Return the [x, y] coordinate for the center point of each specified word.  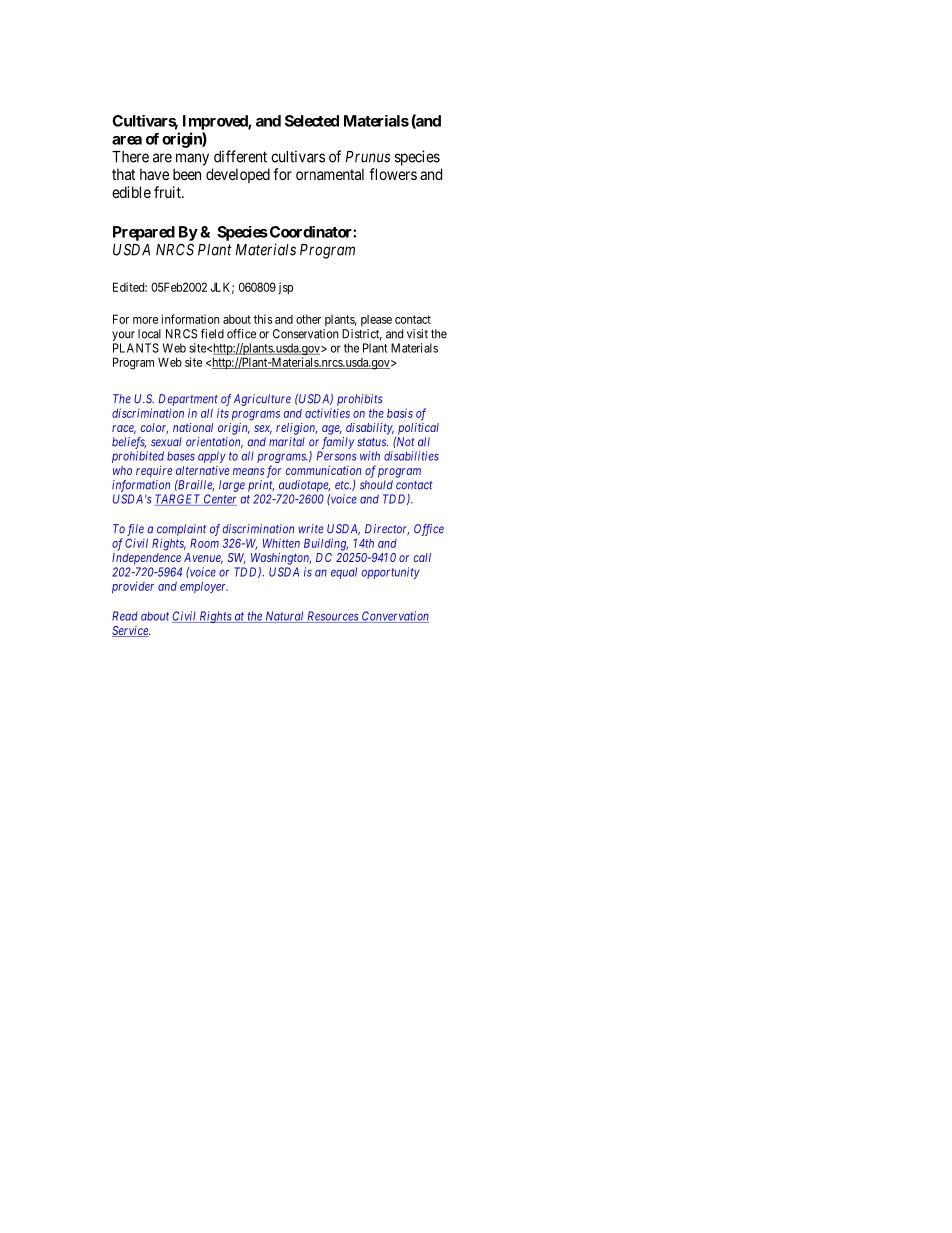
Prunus [368, 157]
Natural [284, 617]
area [127, 140]
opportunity [391, 573]
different [240, 156]
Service [131, 631]
